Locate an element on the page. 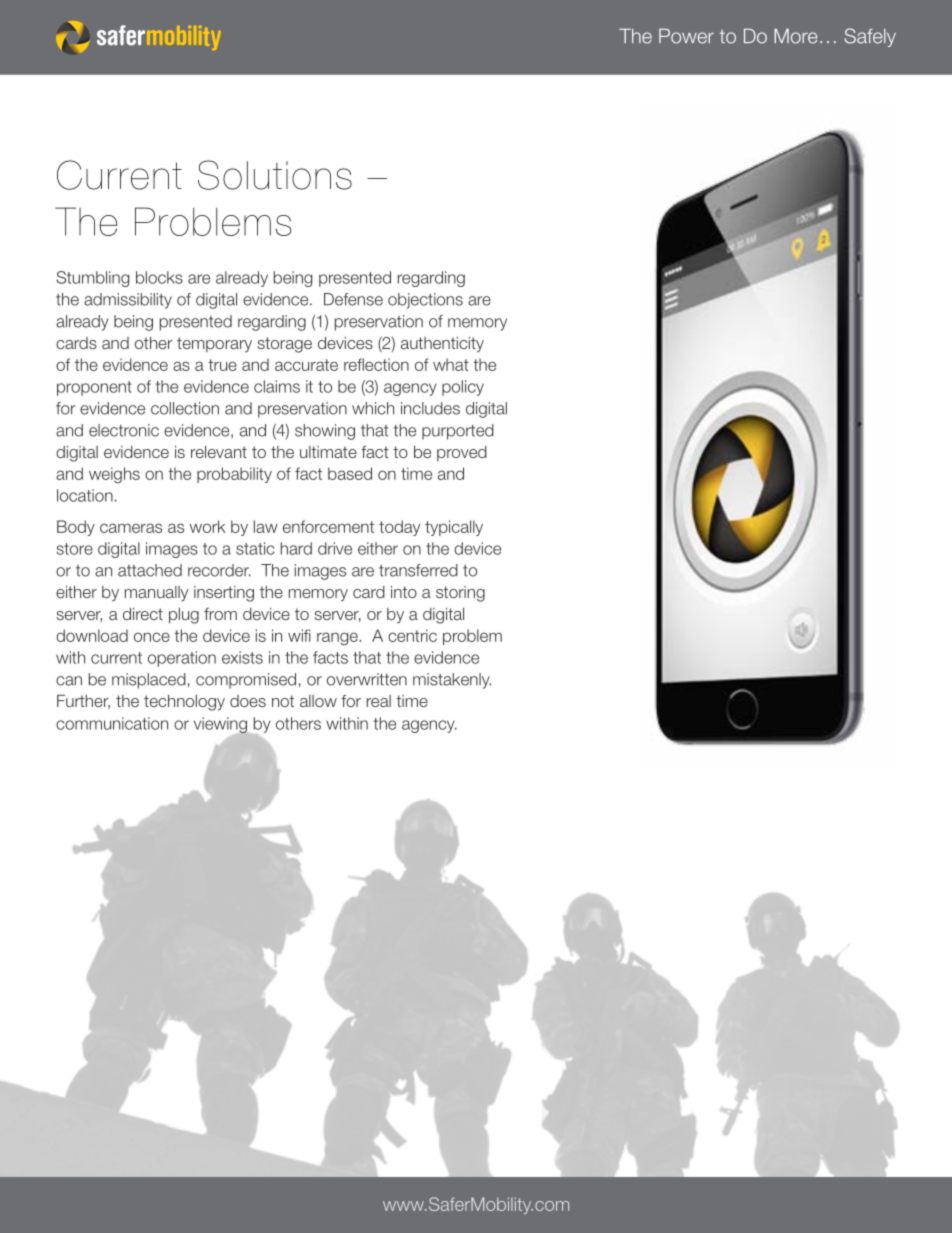 Image resolution: width=952 pixels, height=1233 pixels. transferred is located at coordinates (418, 570).
